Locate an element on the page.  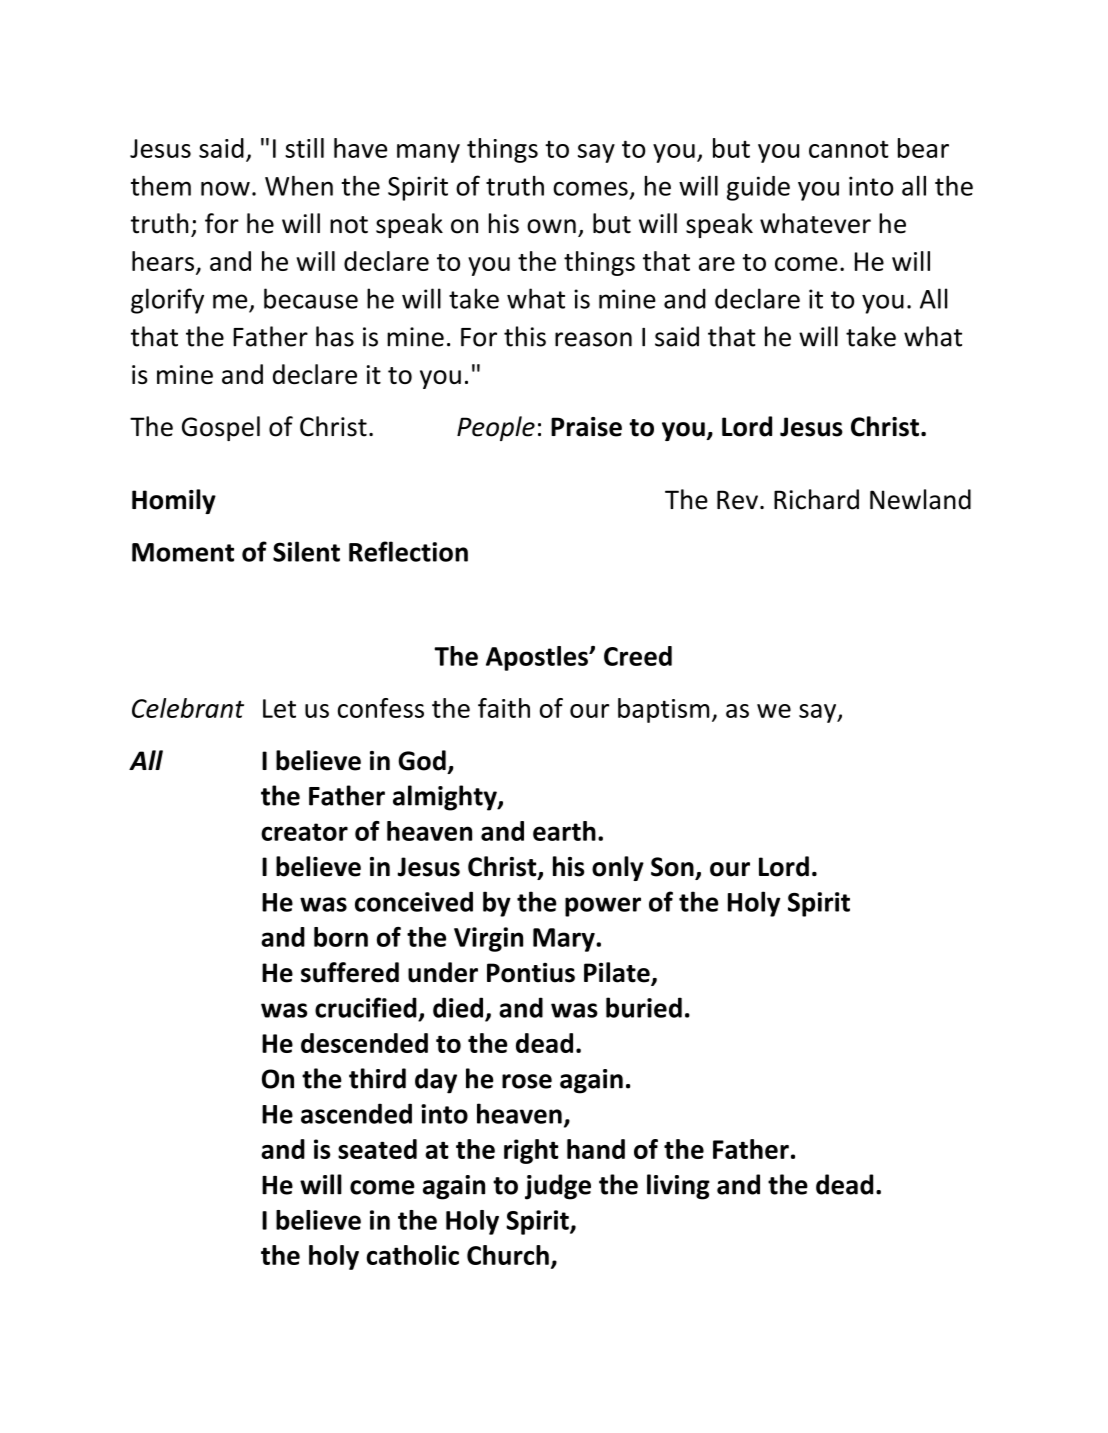
baptism is located at coordinates (663, 710).
